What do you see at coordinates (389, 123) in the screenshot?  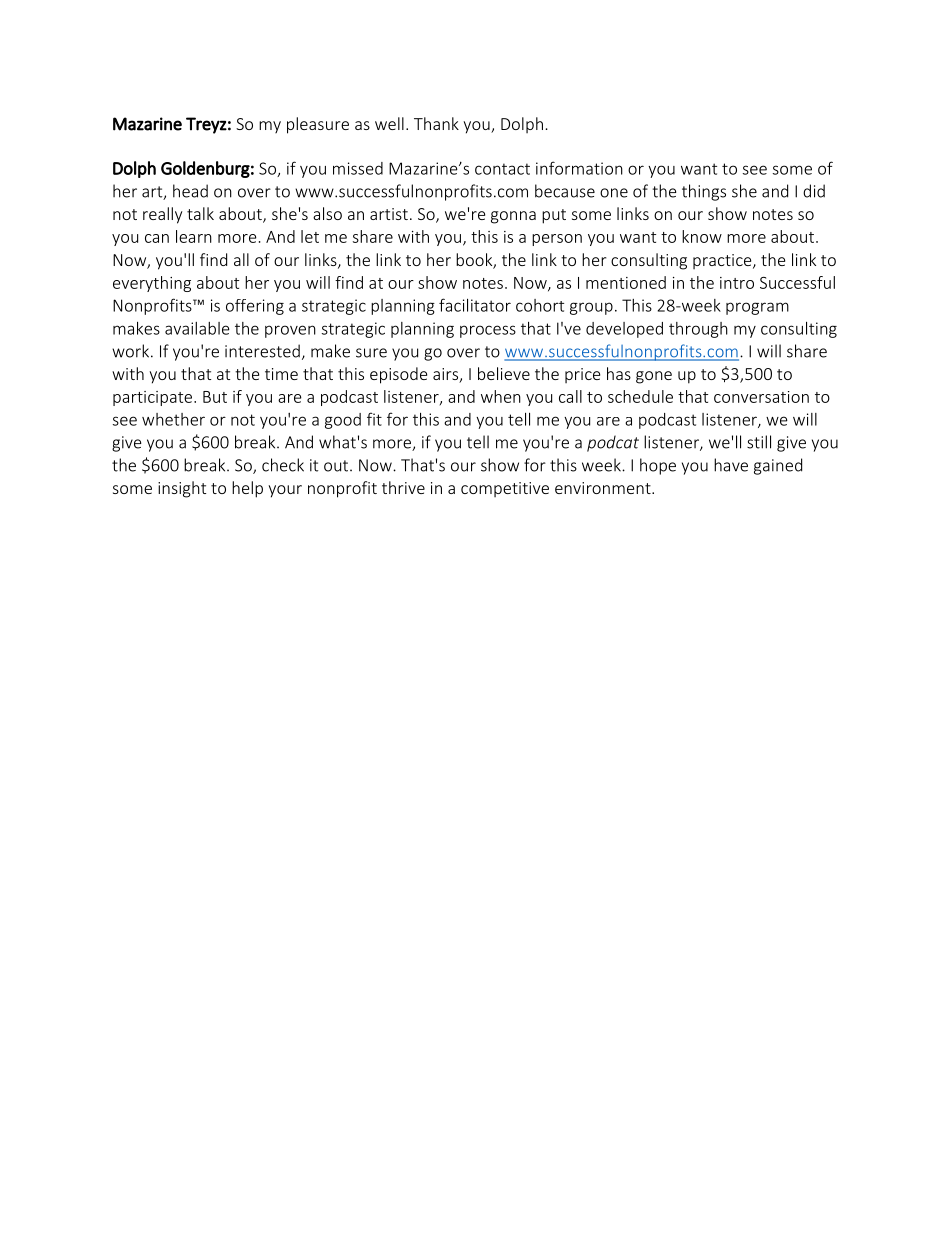 I see `well` at bounding box center [389, 123].
